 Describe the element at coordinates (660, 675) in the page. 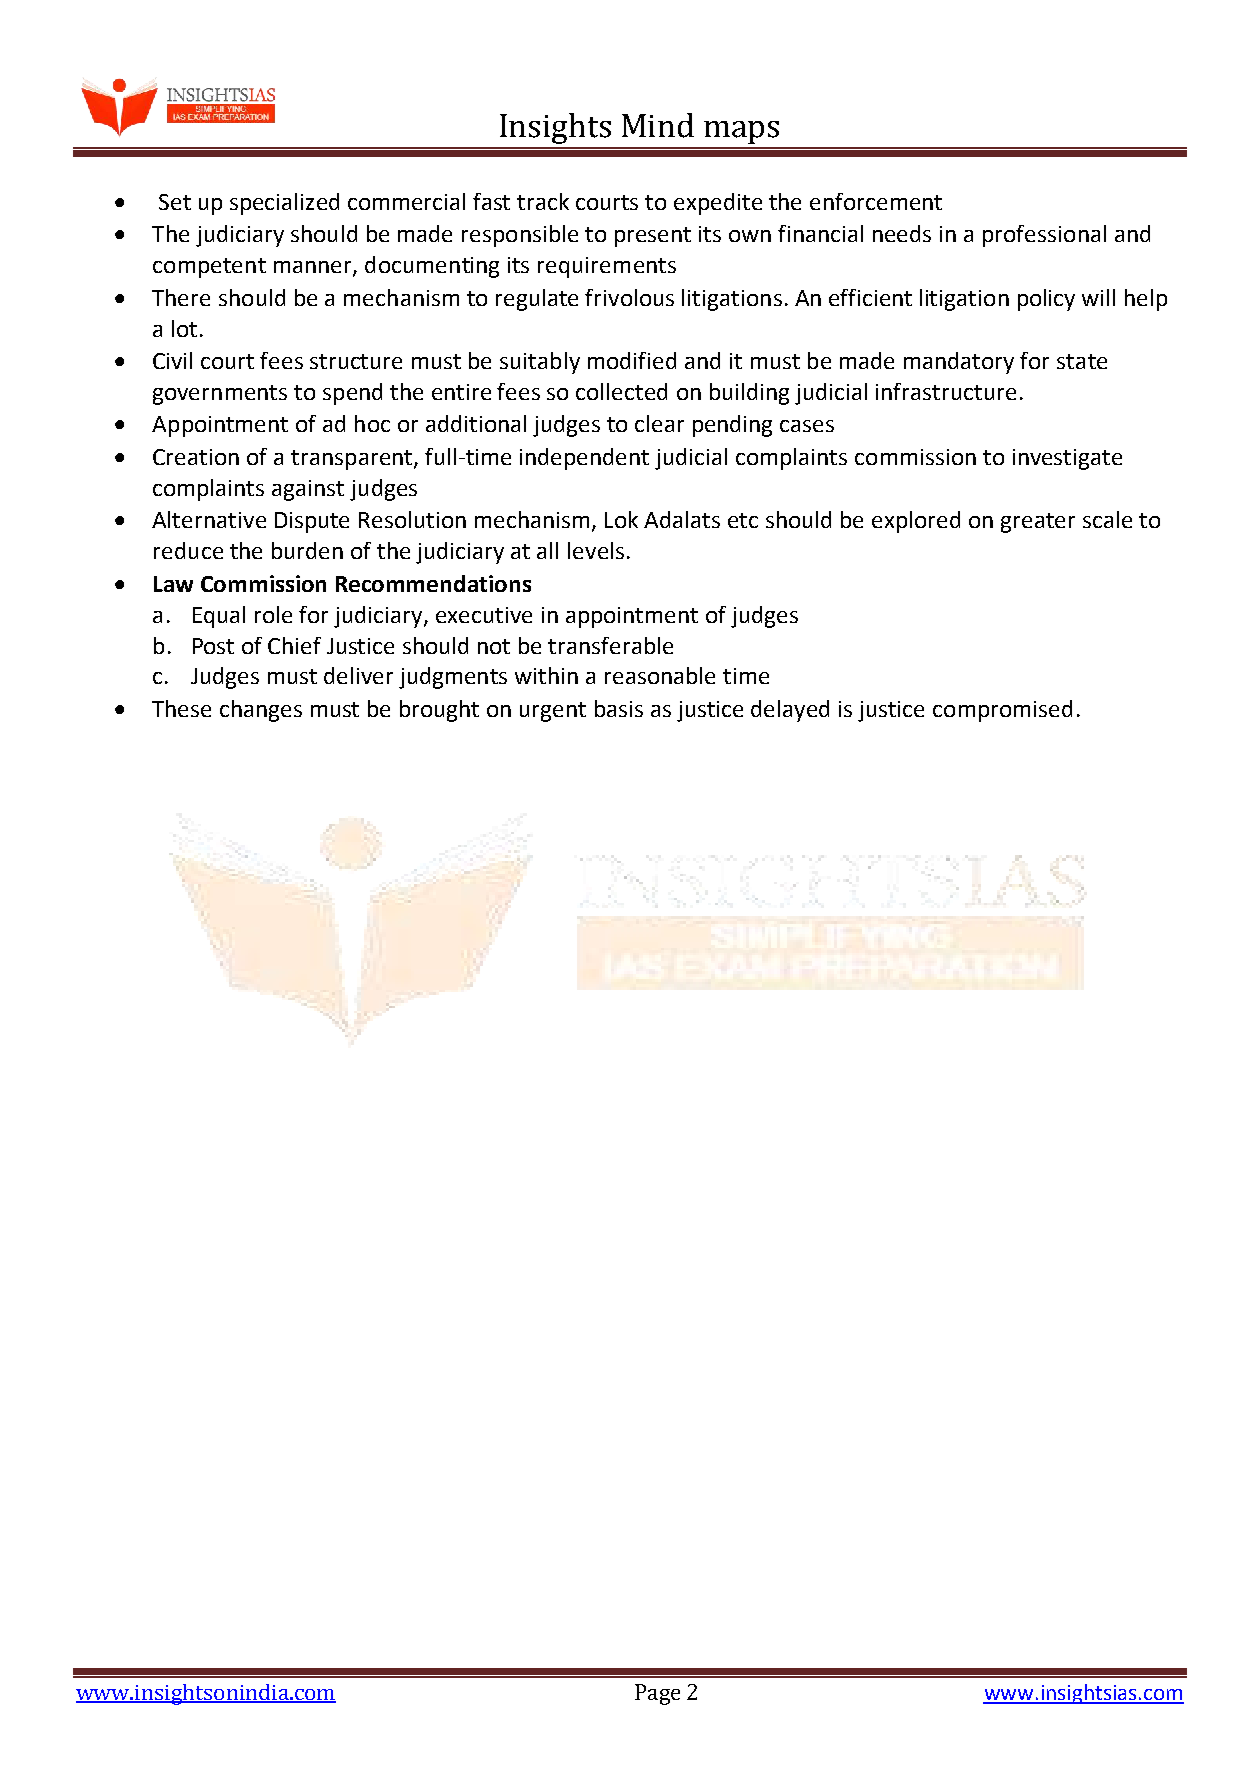

I see `reasonable` at that location.
